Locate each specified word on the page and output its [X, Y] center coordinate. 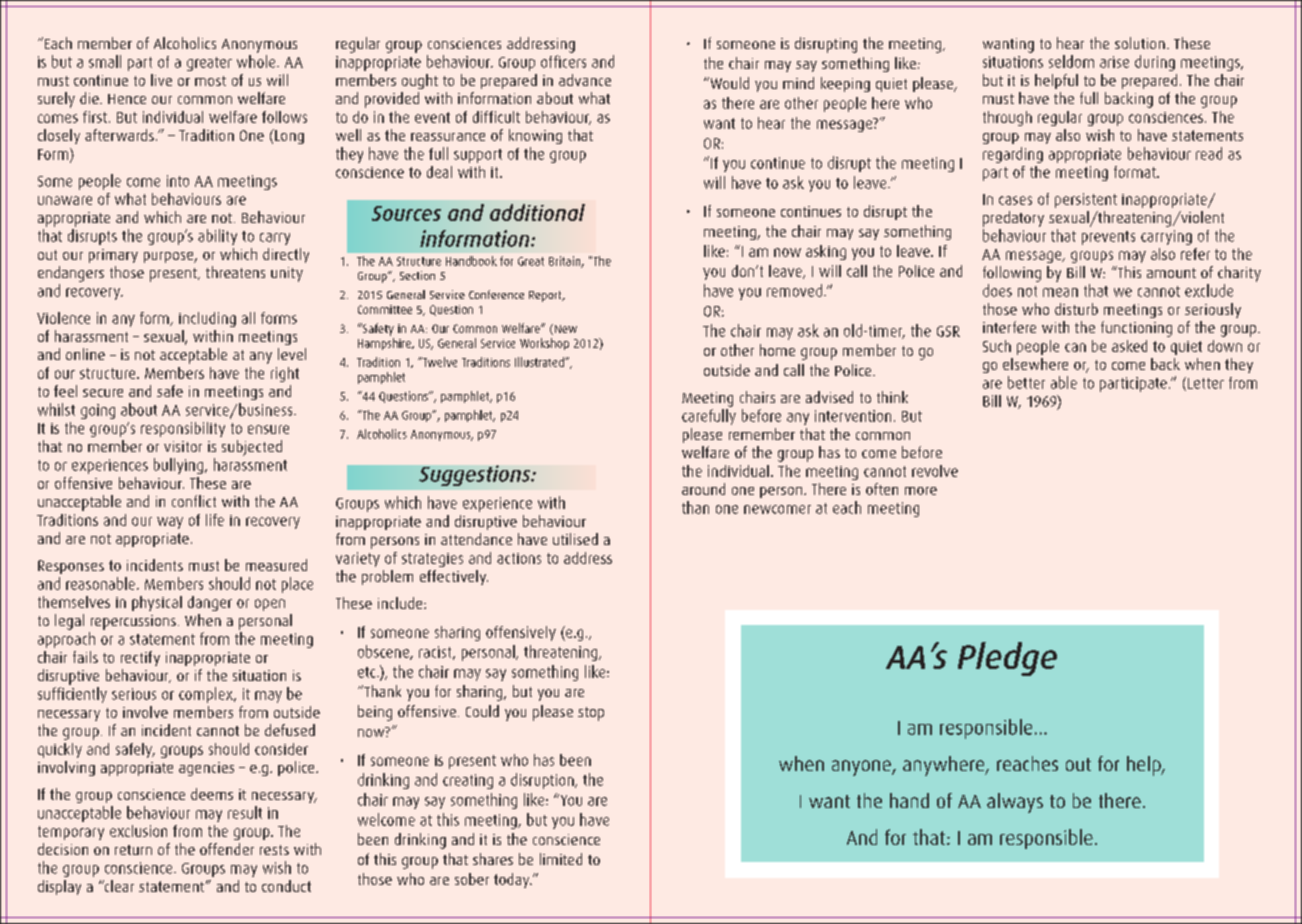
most [210, 81]
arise [1114, 62]
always [1015, 803]
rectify [140, 658]
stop [591, 714]
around [703, 489]
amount [1171, 273]
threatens [235, 272]
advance [585, 80]
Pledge [1007, 659]
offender [227, 849]
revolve [935, 471]
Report [546, 296]
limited [561, 859]
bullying [180, 466]
